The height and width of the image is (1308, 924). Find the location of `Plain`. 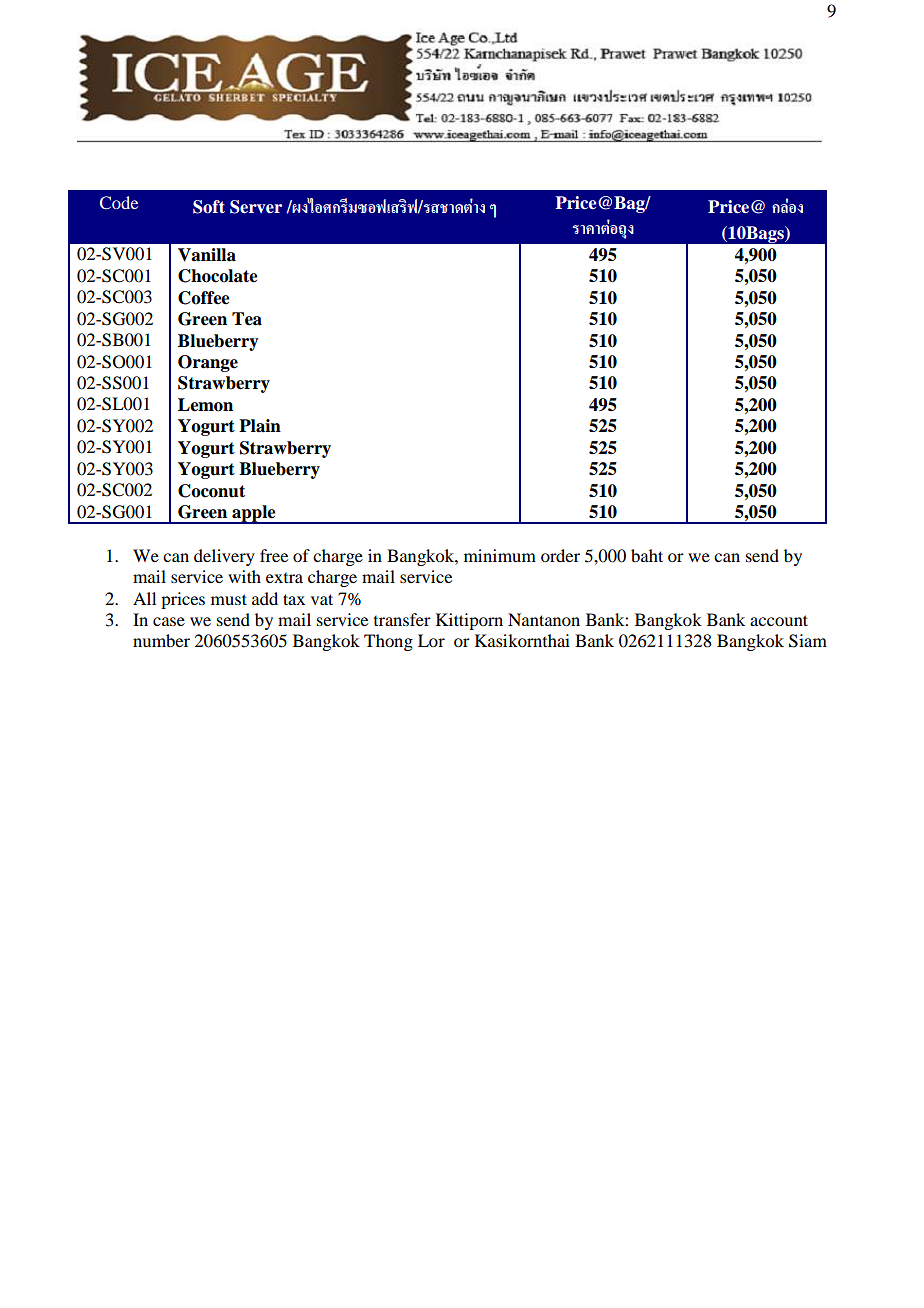

Plain is located at coordinates (260, 426).
